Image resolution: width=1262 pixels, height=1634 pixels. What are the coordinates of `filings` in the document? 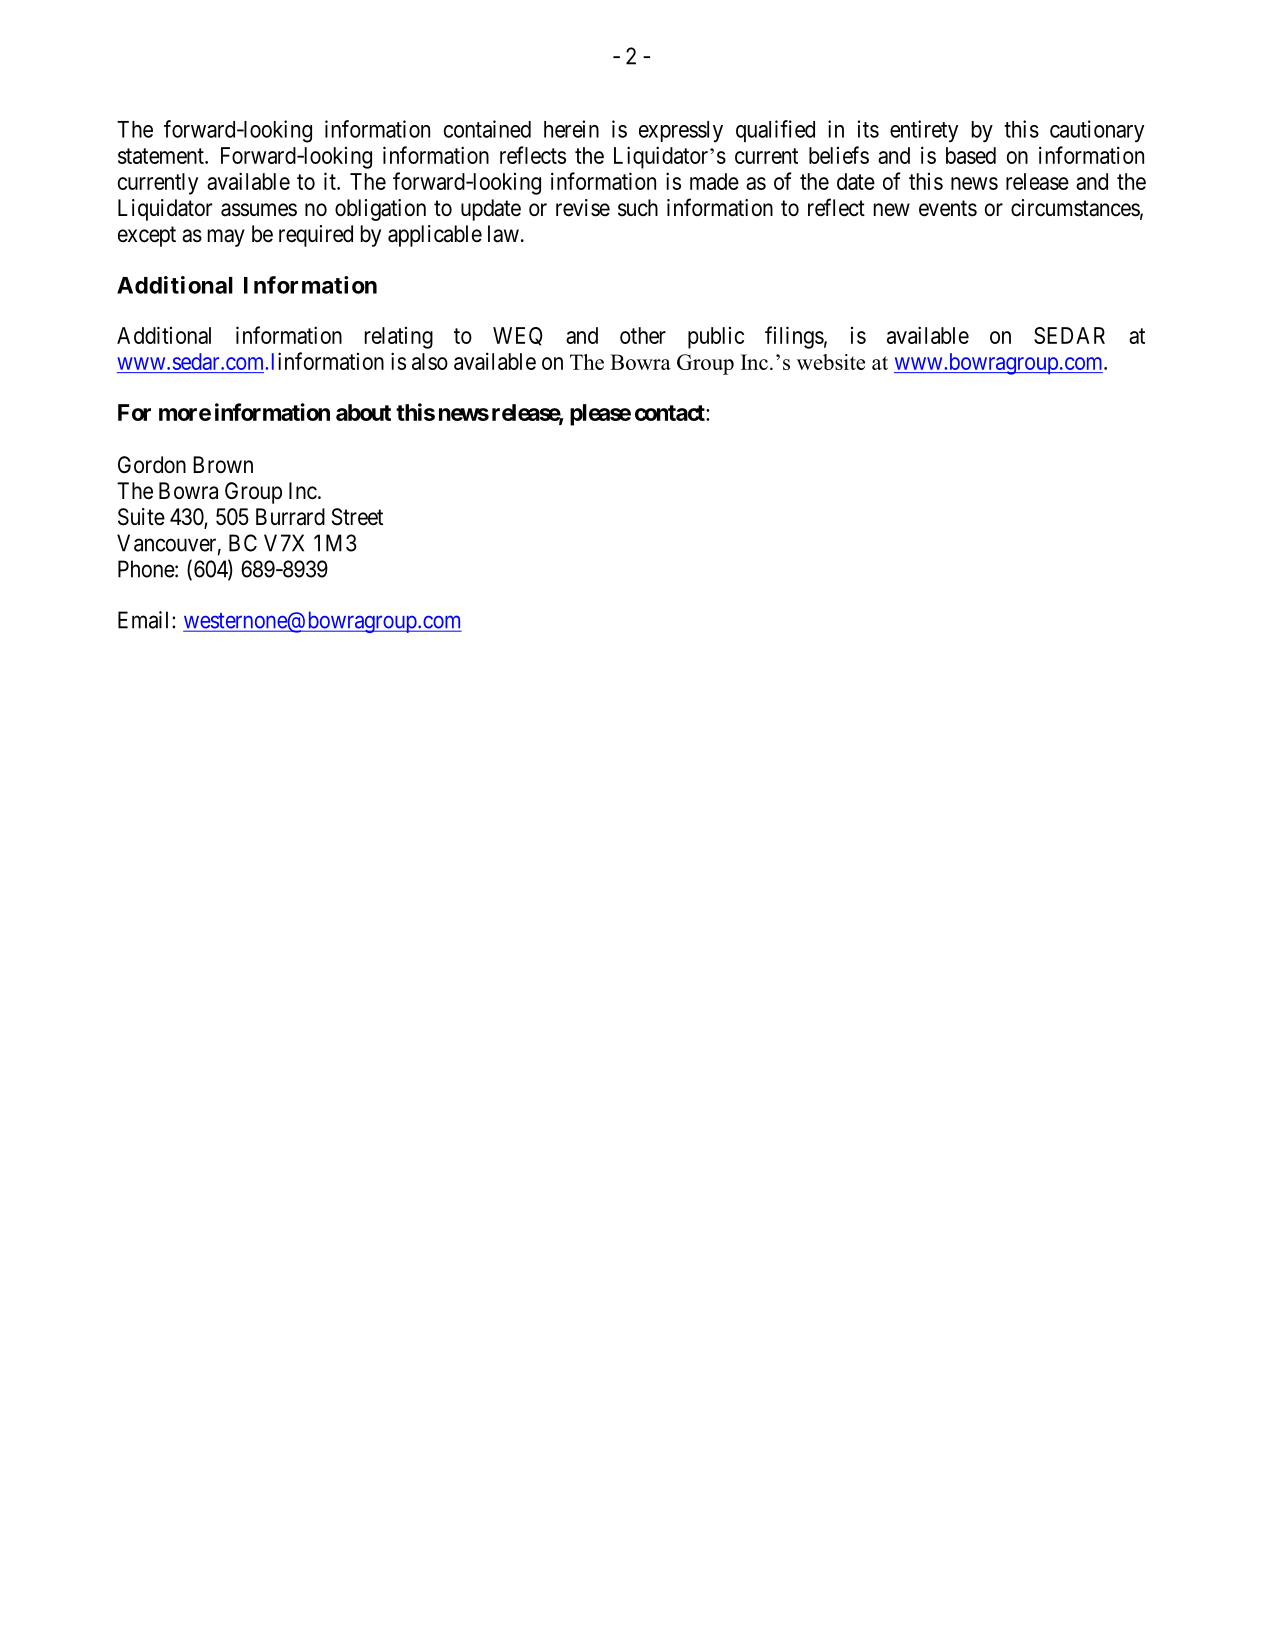 It's located at (794, 337).
